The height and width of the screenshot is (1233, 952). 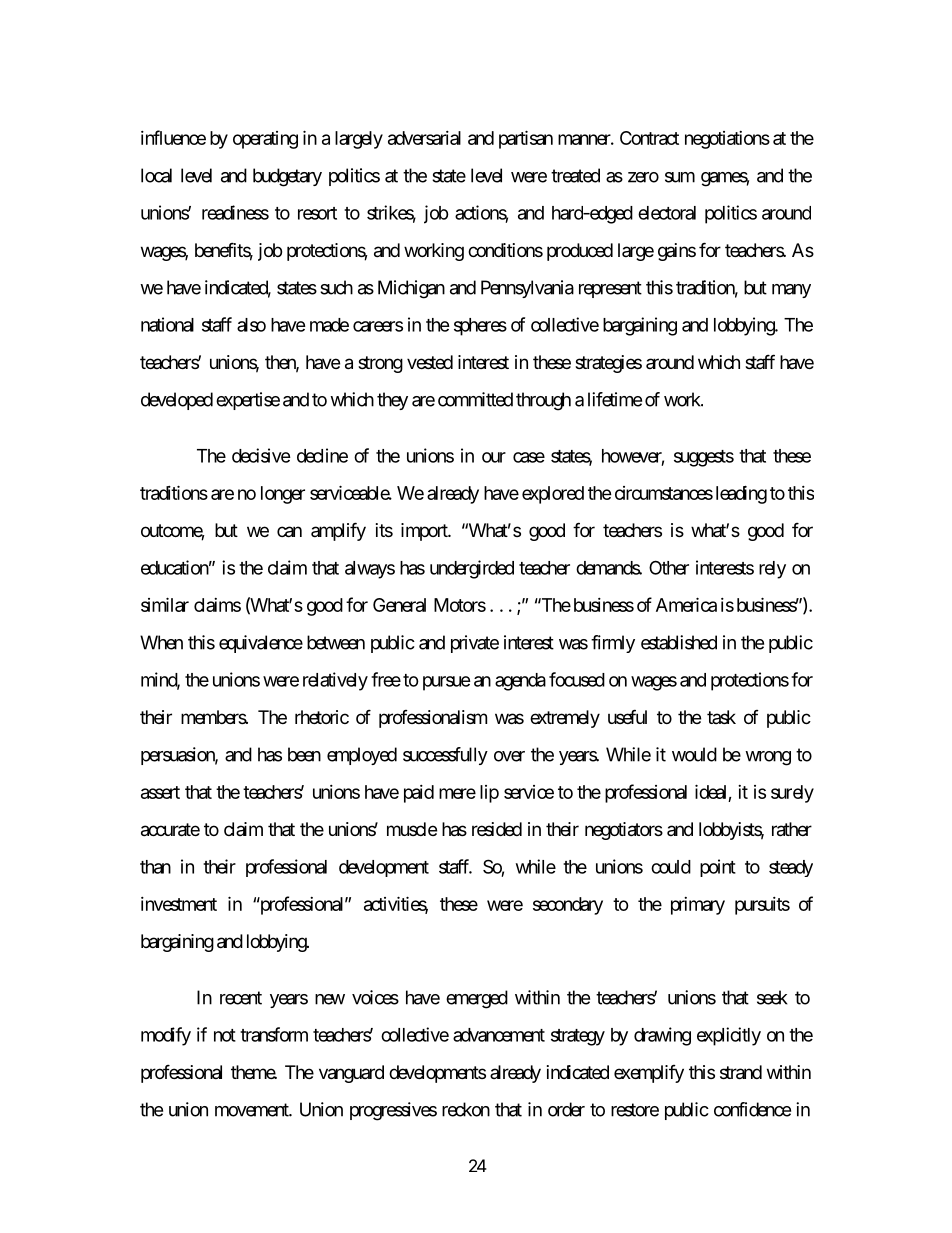 I want to click on task, so click(x=721, y=717).
